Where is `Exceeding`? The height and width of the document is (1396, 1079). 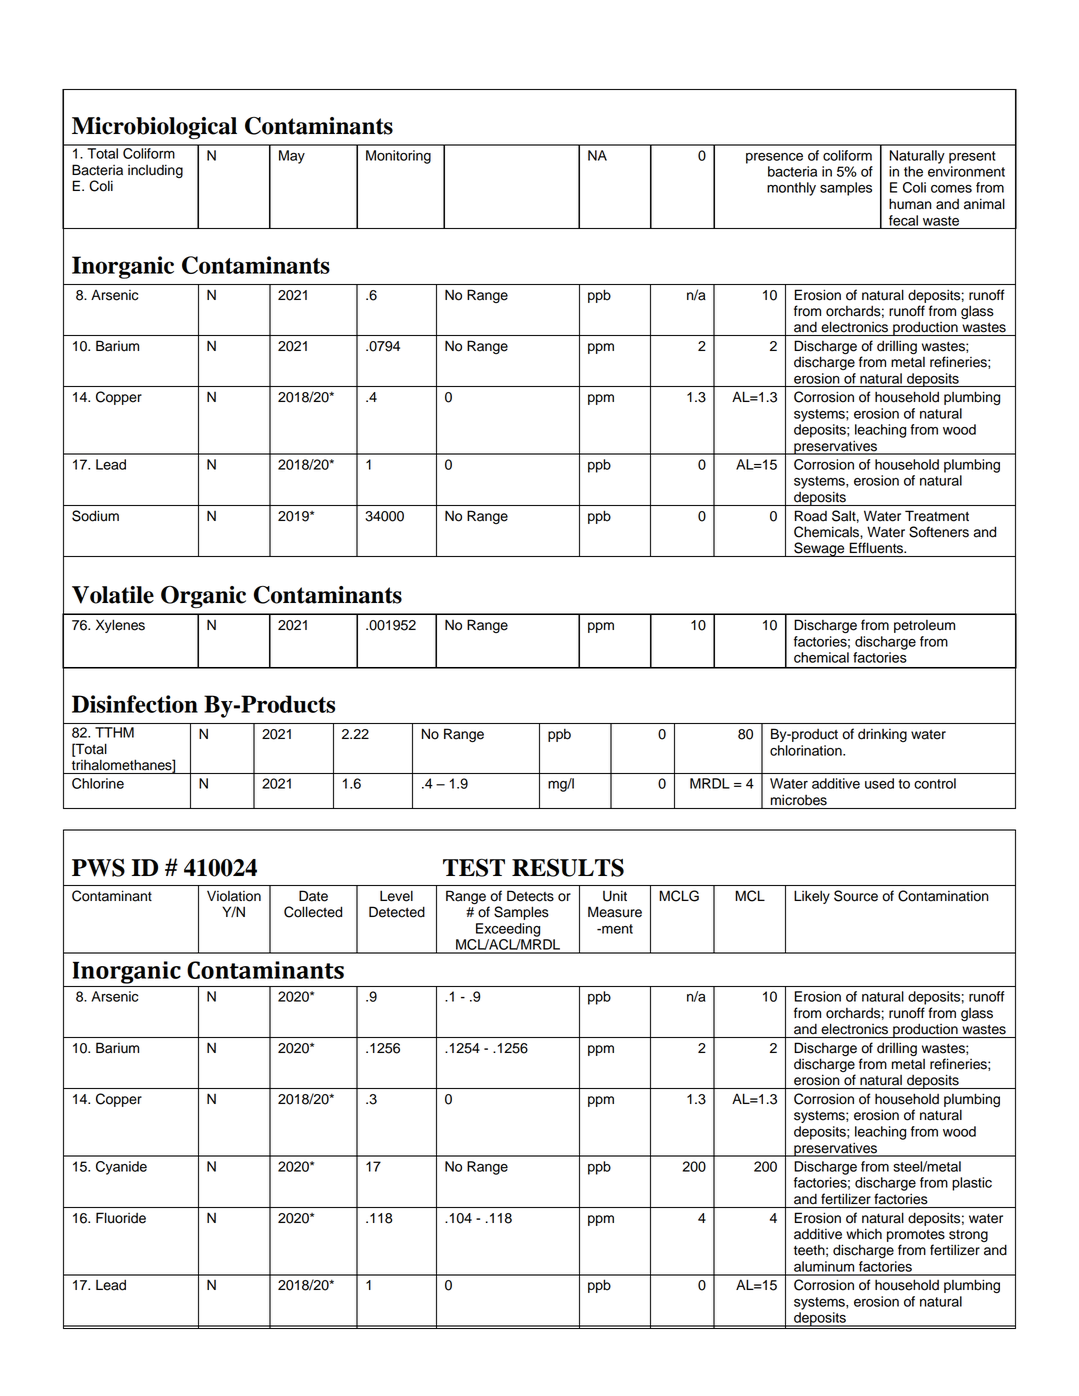
Exceeding is located at coordinates (508, 930).
